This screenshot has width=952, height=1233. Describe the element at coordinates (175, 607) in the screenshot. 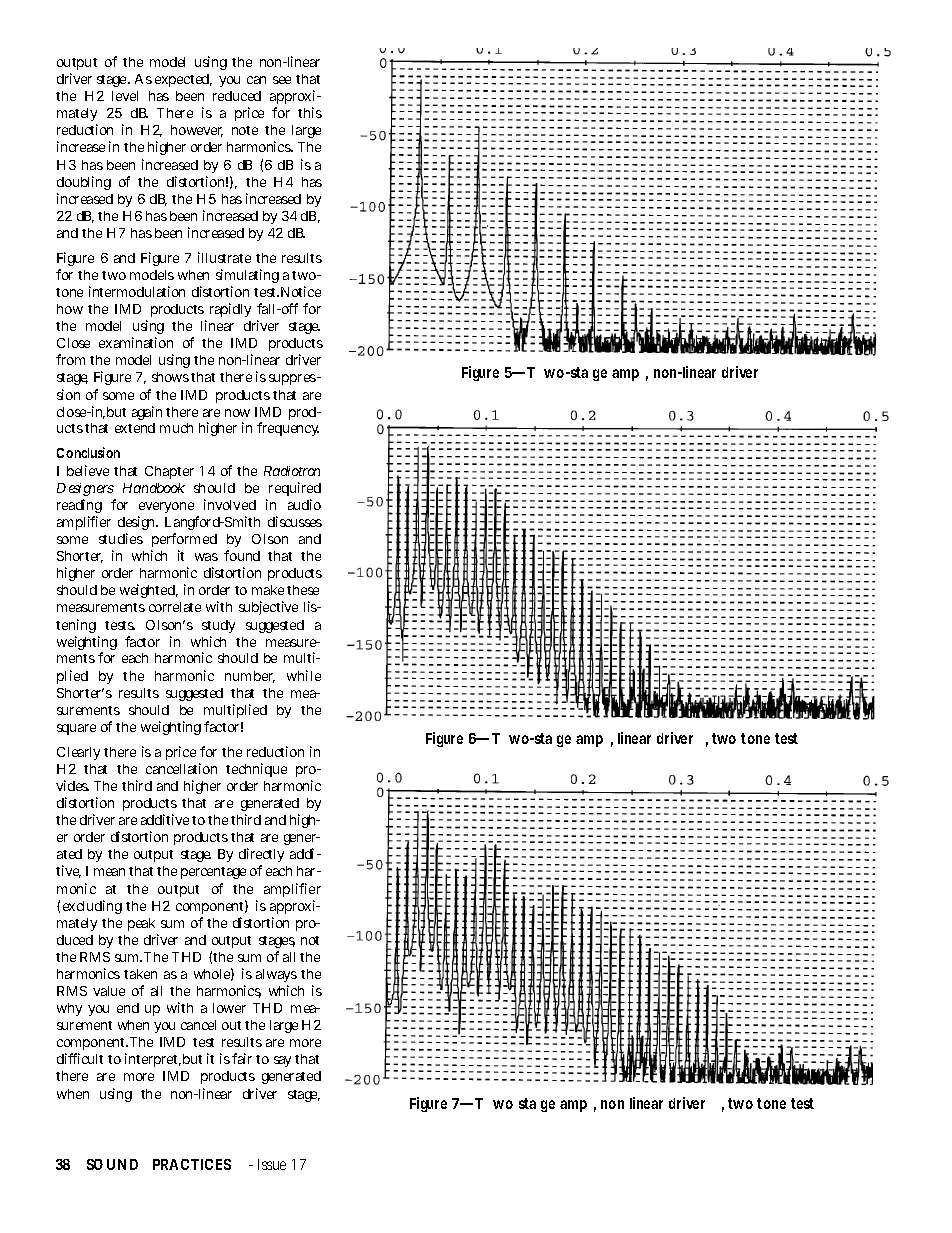

I see `correlate` at that location.
